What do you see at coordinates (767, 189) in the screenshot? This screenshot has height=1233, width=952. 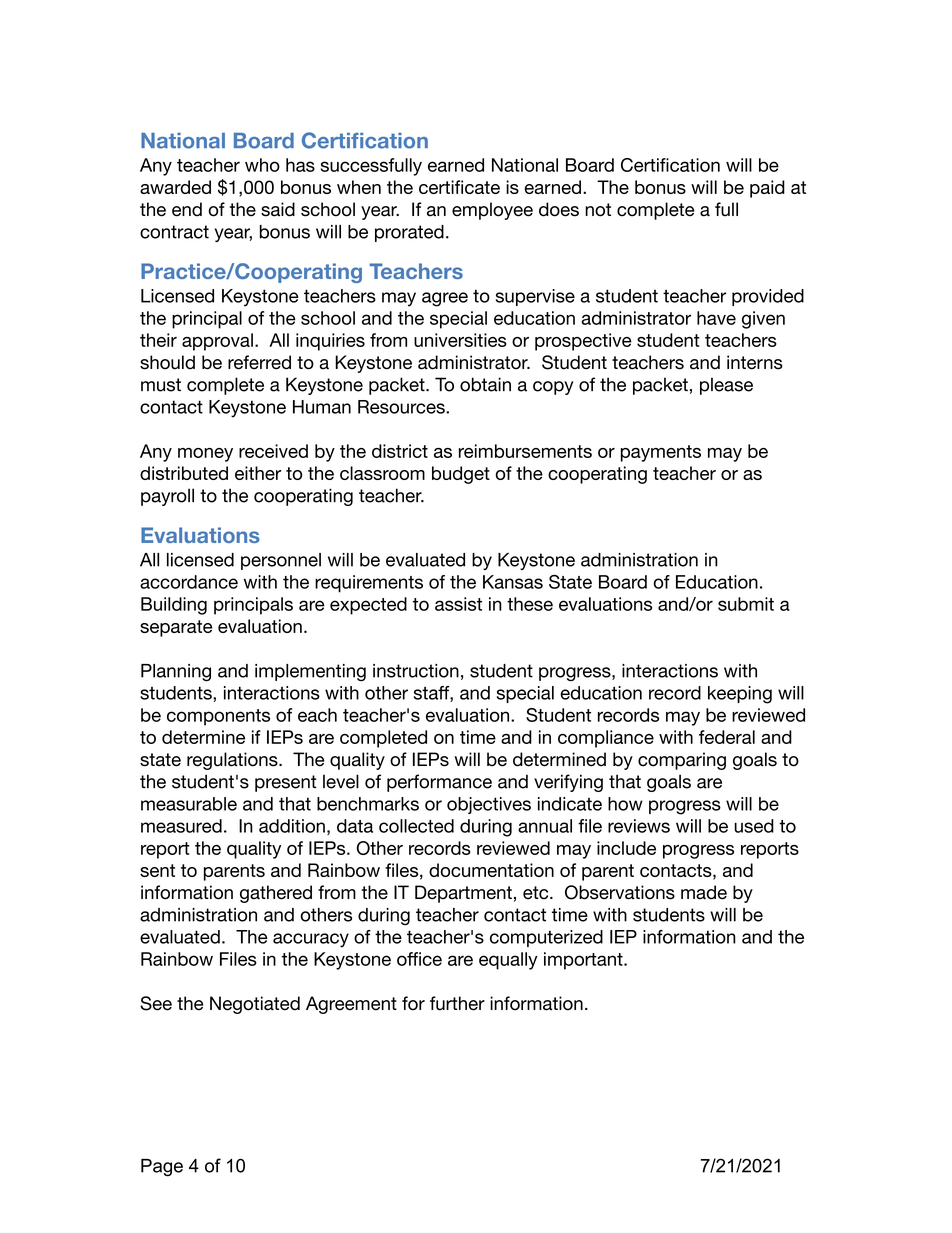 I see `paid` at bounding box center [767, 189].
